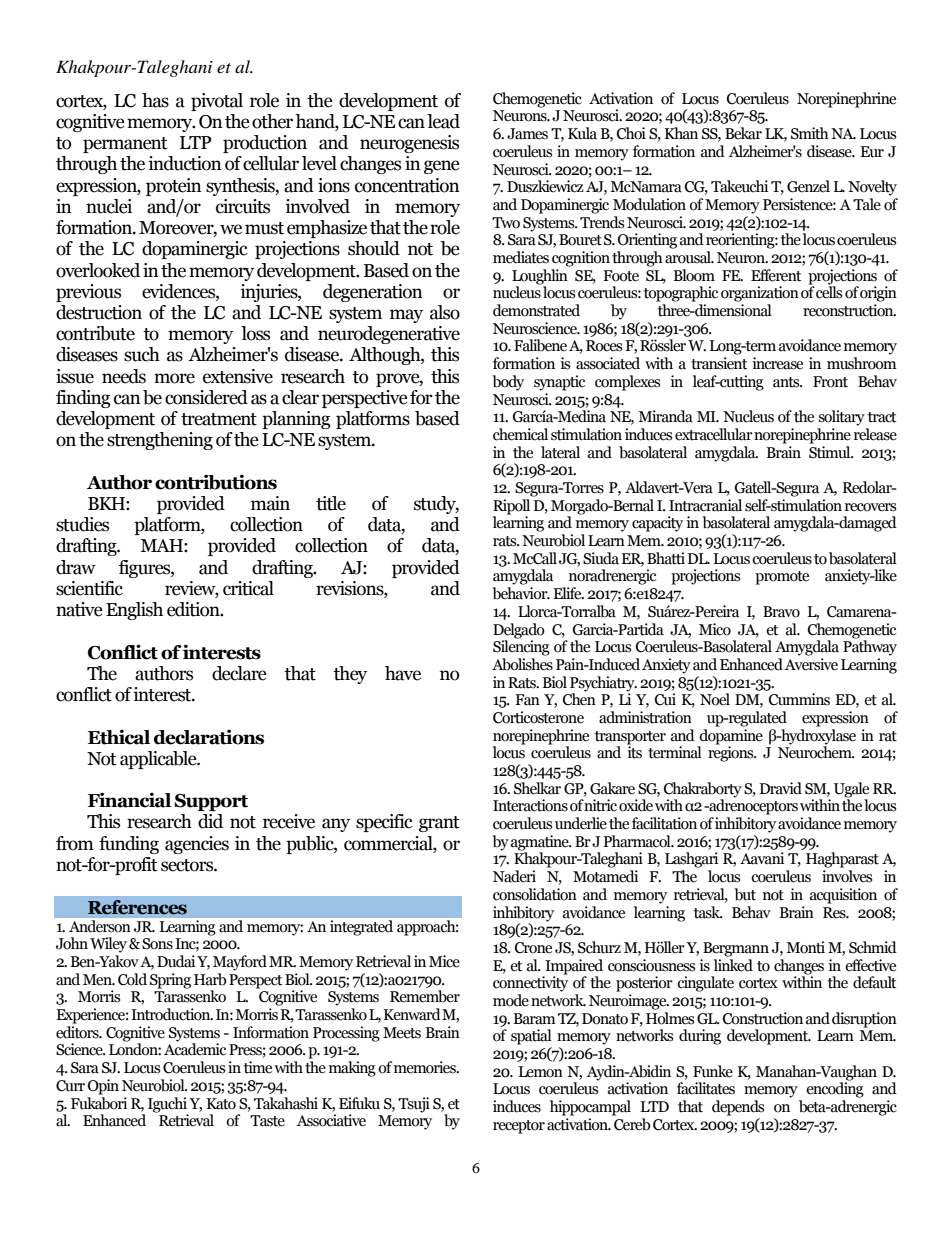 This screenshot has width=952, height=1233. What do you see at coordinates (142, 354) in the screenshot?
I see `such` at bounding box center [142, 354].
